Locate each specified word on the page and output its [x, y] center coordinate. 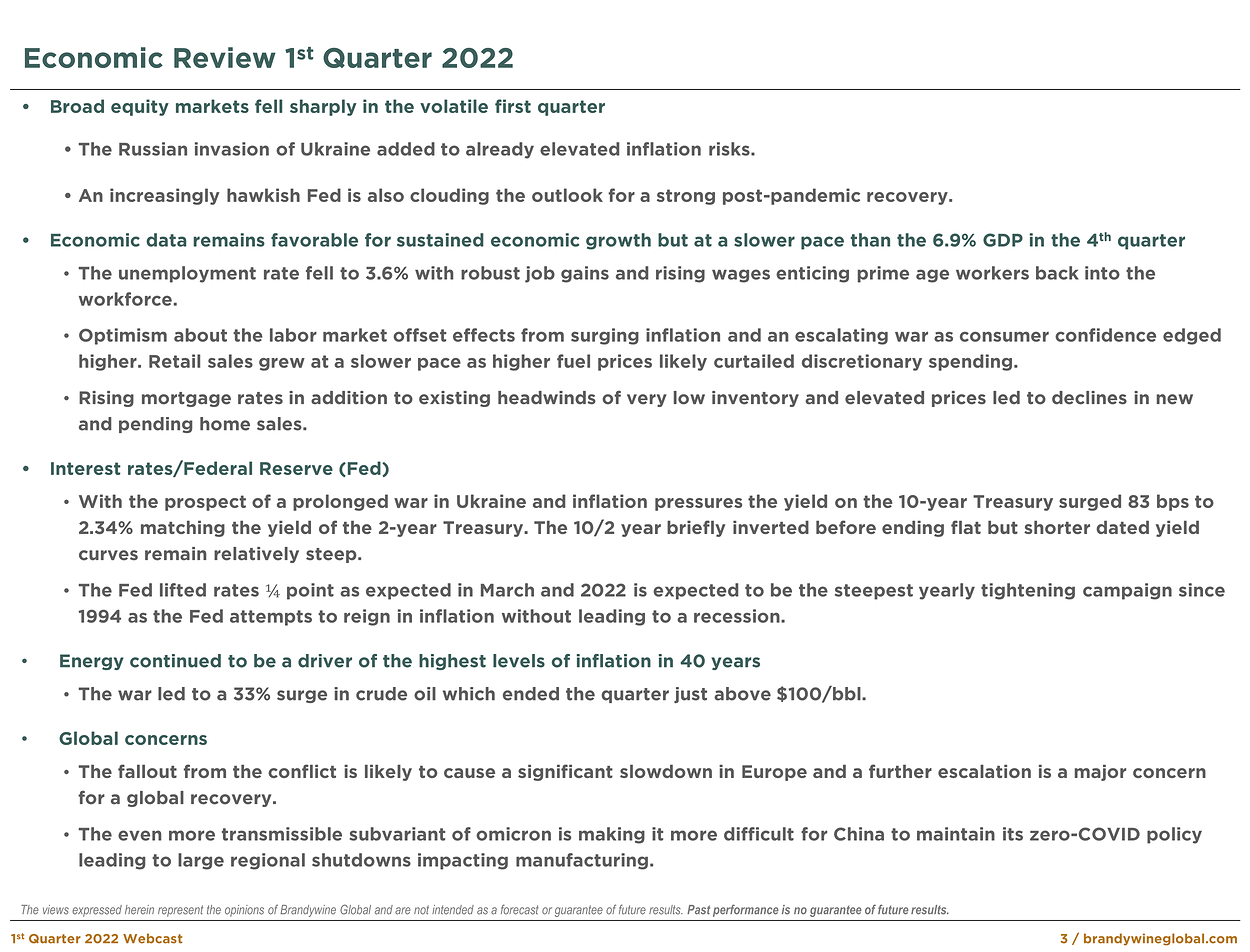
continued [175, 661]
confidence [1105, 335]
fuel [573, 361]
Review [225, 57]
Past [698, 910]
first [513, 106]
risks [730, 149]
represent [180, 911]
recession [738, 616]
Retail [174, 361]
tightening [1028, 591]
